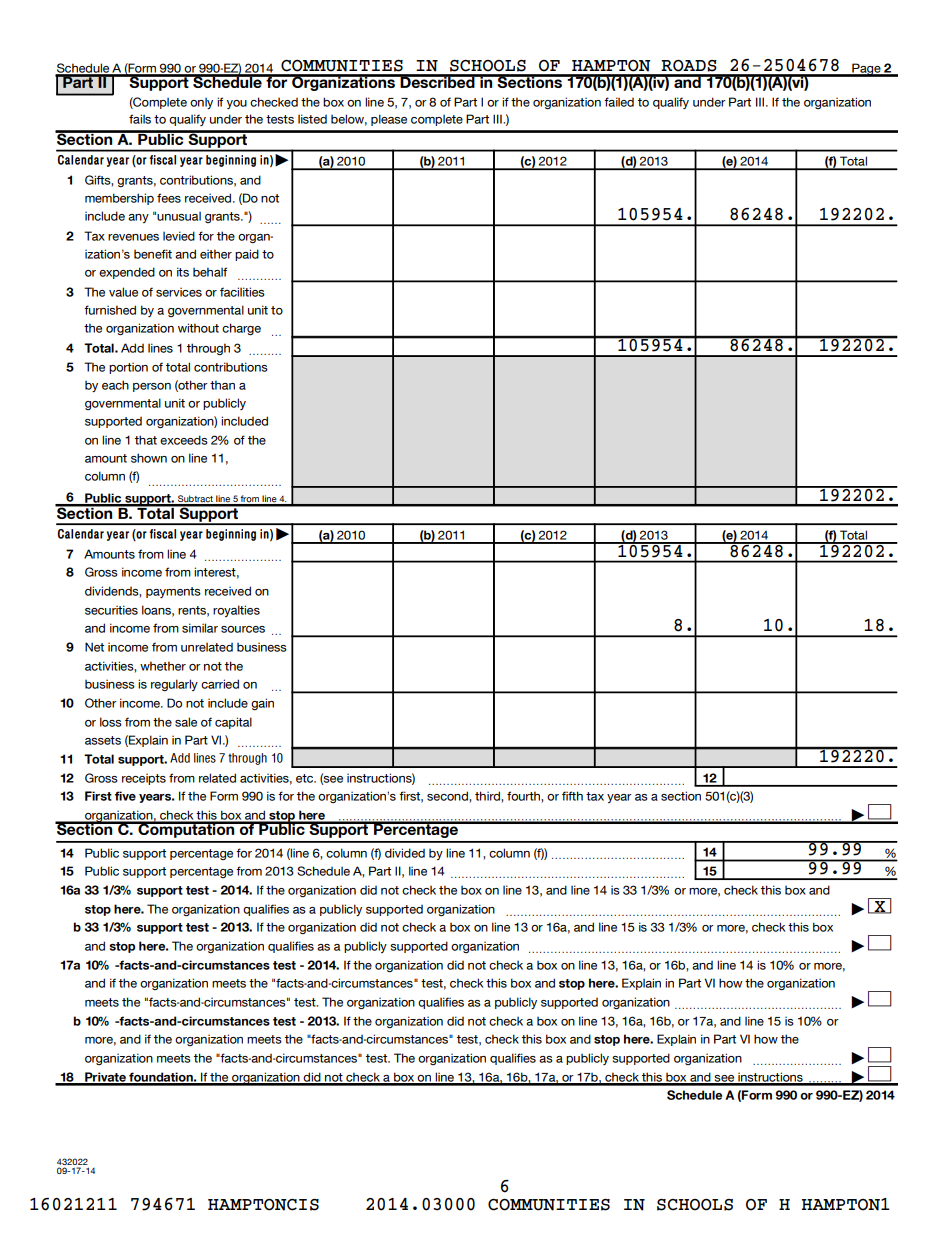  Describe the element at coordinates (125, 796) in the image. I see `five` at that location.
